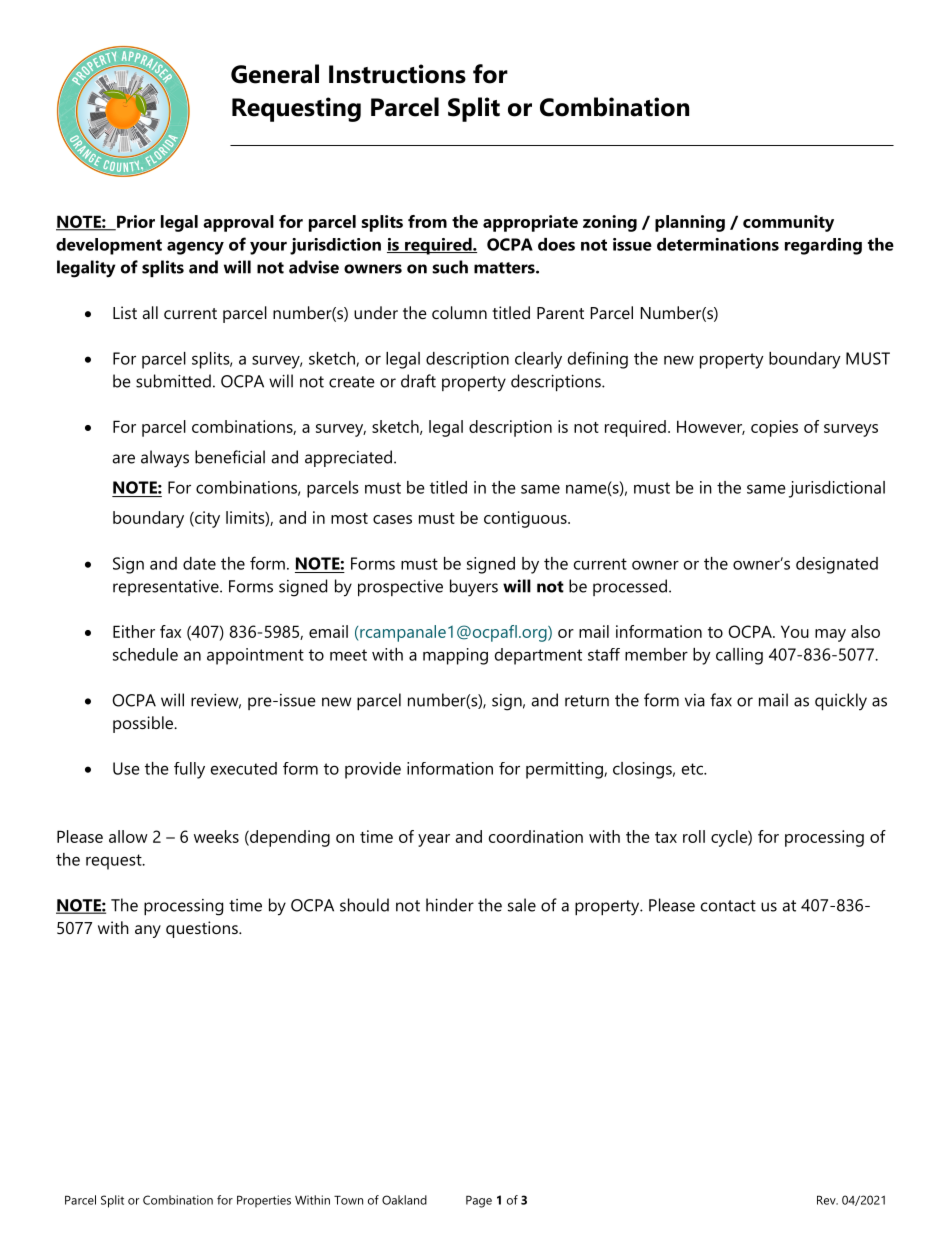  Describe the element at coordinates (189, 770) in the screenshot. I see `fully` at that location.
